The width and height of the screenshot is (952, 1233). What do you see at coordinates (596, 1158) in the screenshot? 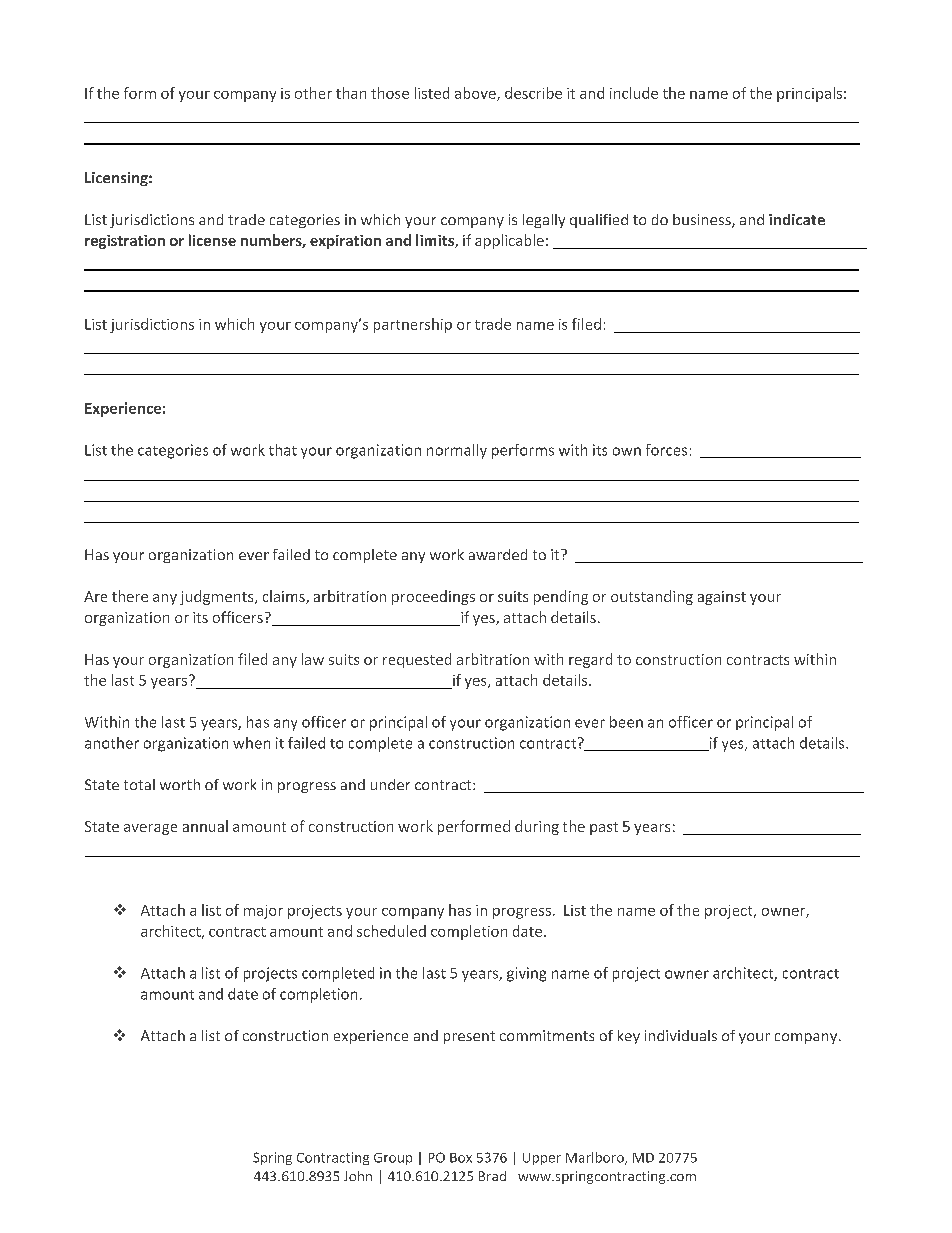
I see `Marlboro` at bounding box center [596, 1158].
